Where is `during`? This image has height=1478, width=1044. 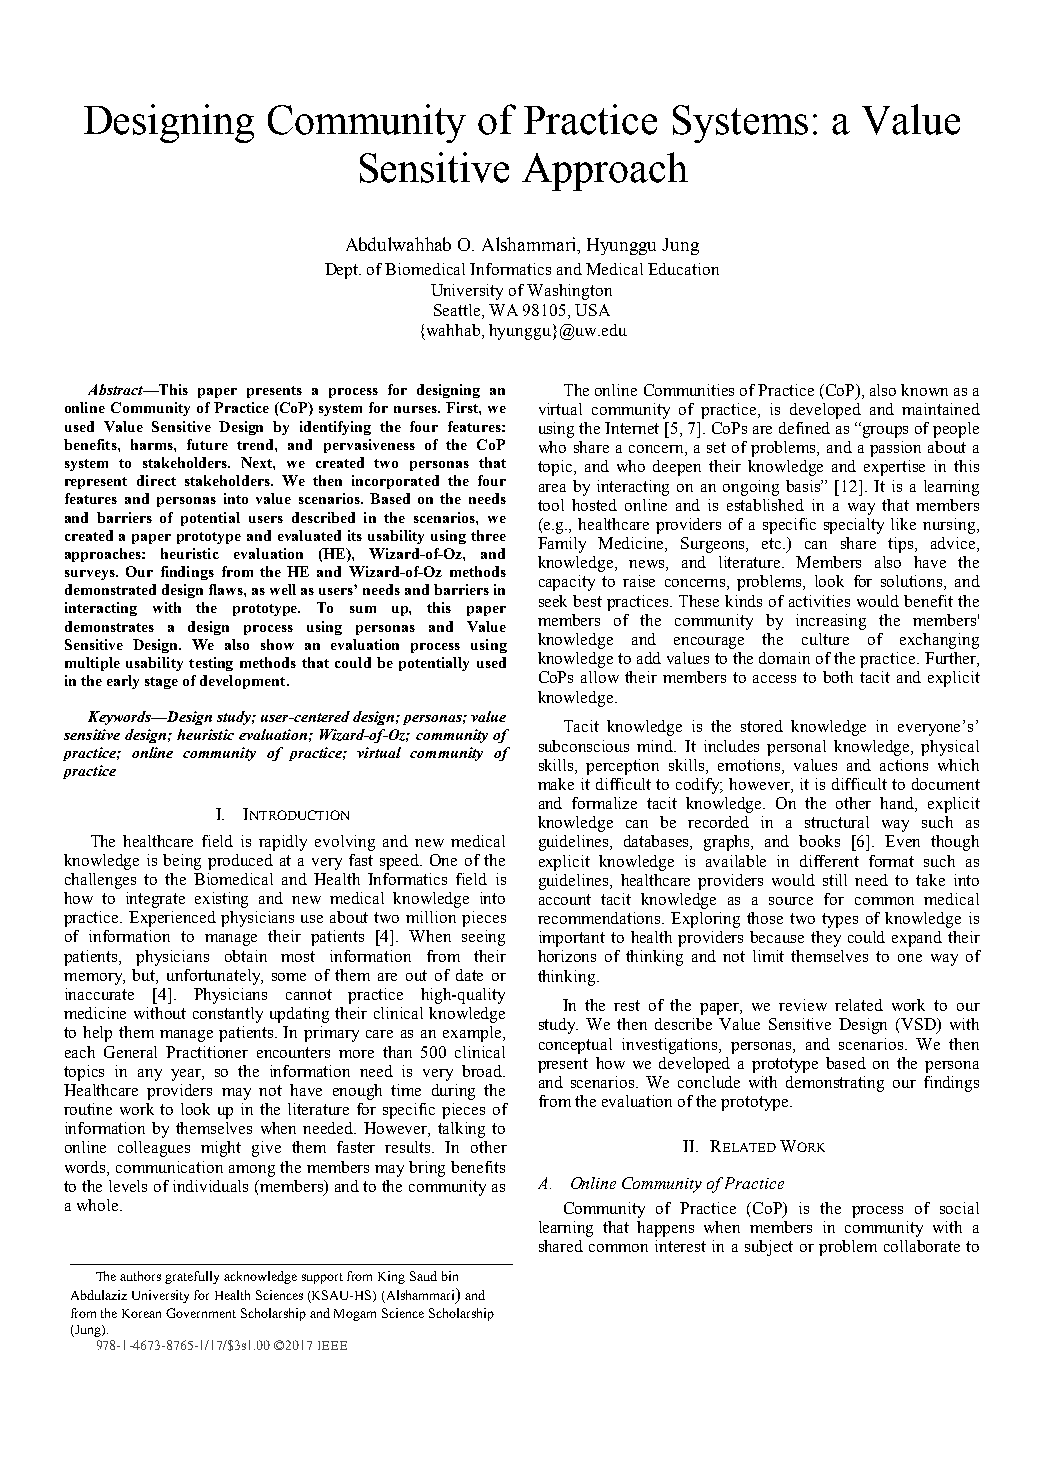 during is located at coordinates (453, 1092).
